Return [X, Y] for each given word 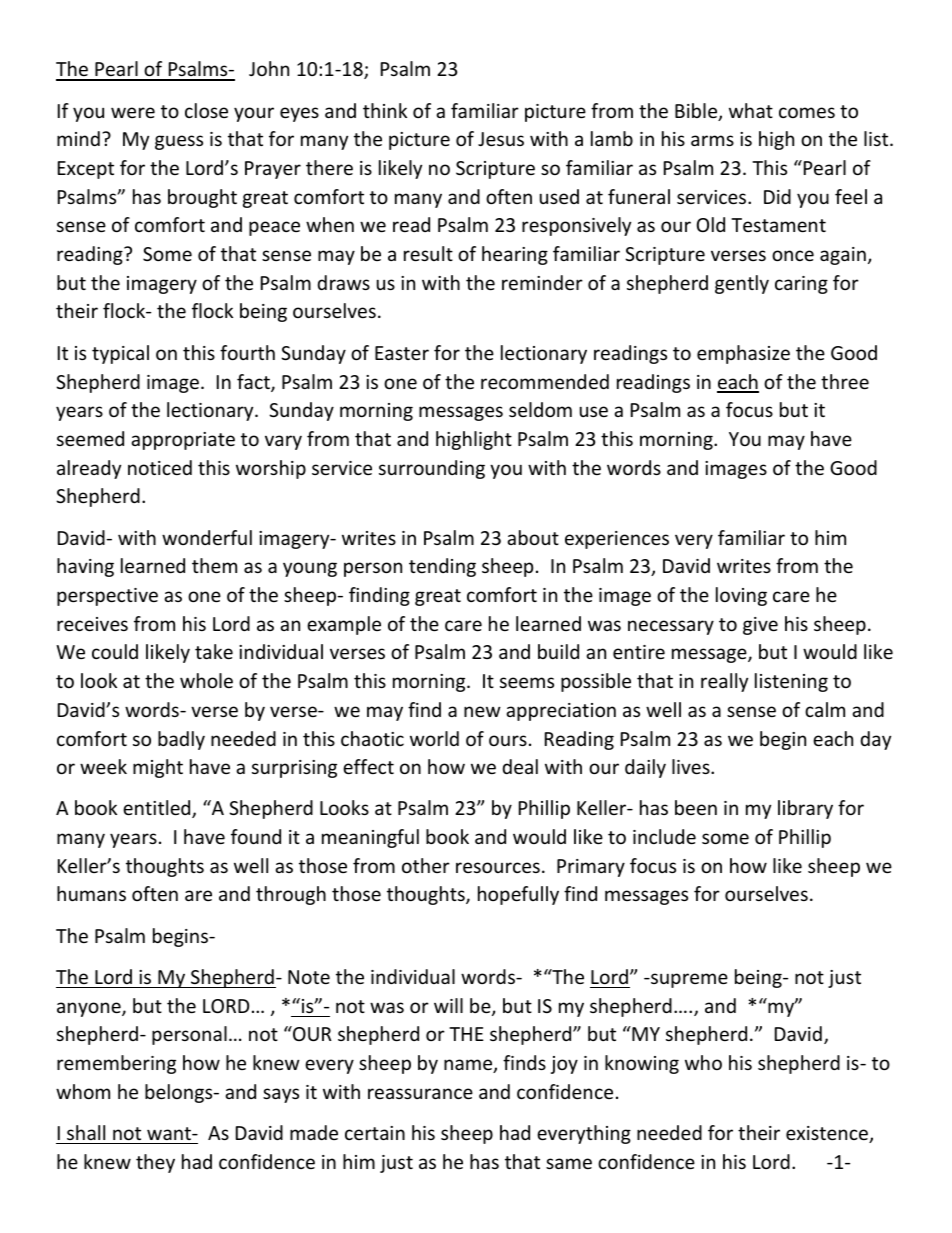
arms [712, 140]
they [155, 1163]
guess [179, 142]
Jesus [501, 139]
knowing [642, 1064]
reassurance [420, 1093]
